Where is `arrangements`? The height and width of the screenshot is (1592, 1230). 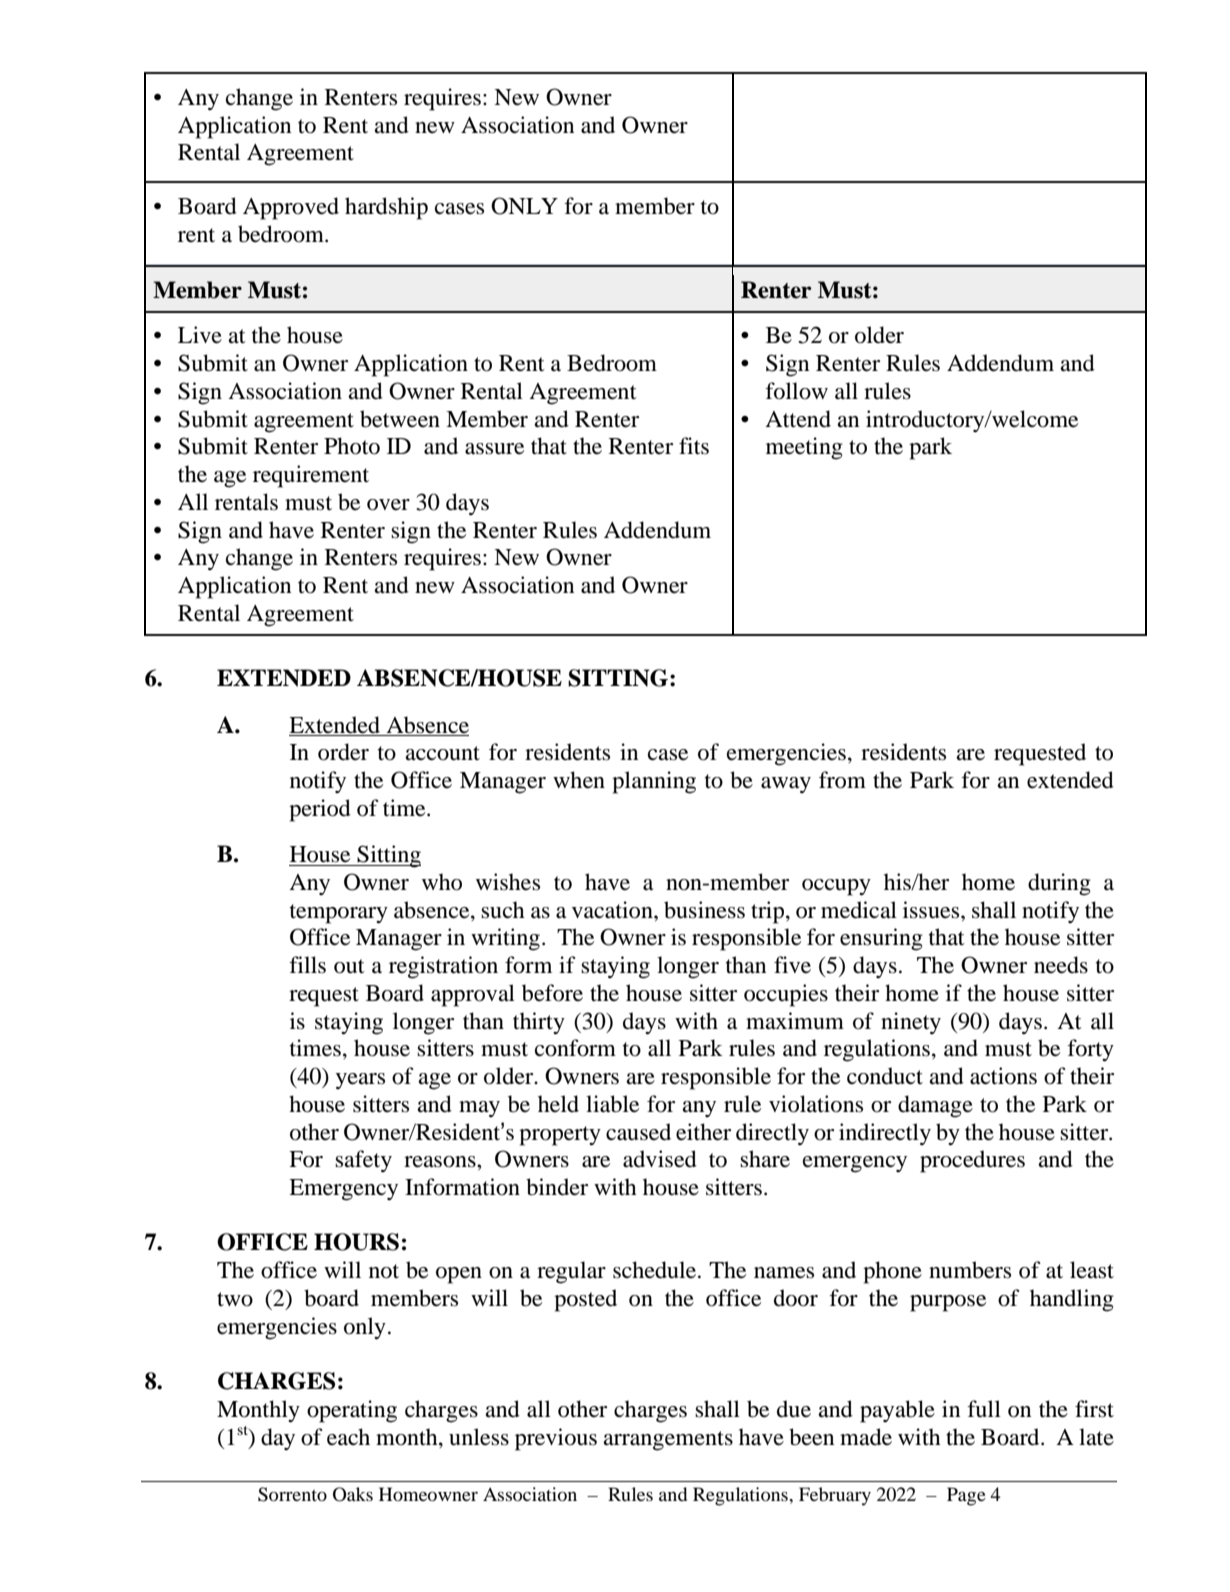
arrangements is located at coordinates (668, 1441).
